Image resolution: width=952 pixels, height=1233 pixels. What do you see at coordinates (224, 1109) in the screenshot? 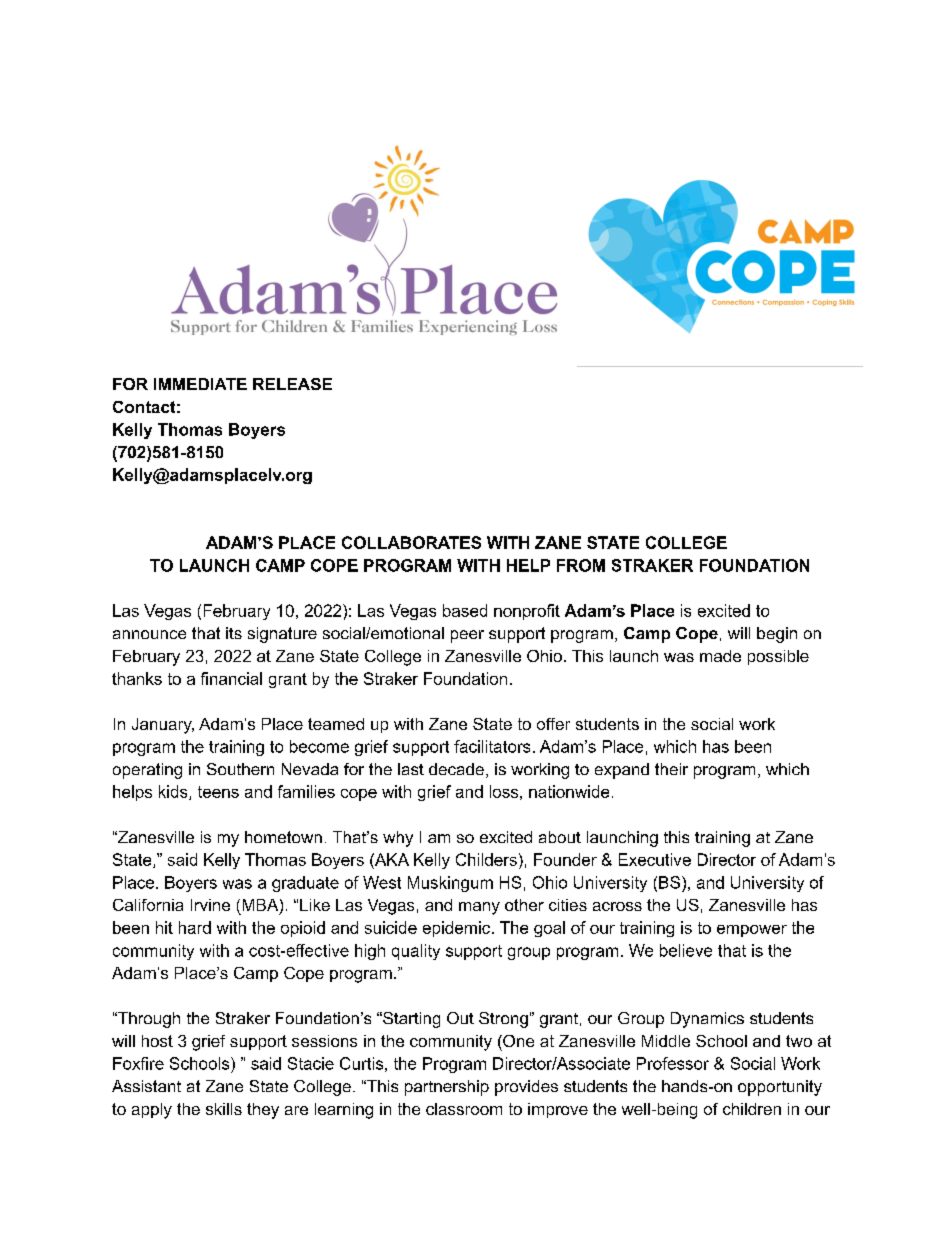
I see `skills` at bounding box center [224, 1109].
